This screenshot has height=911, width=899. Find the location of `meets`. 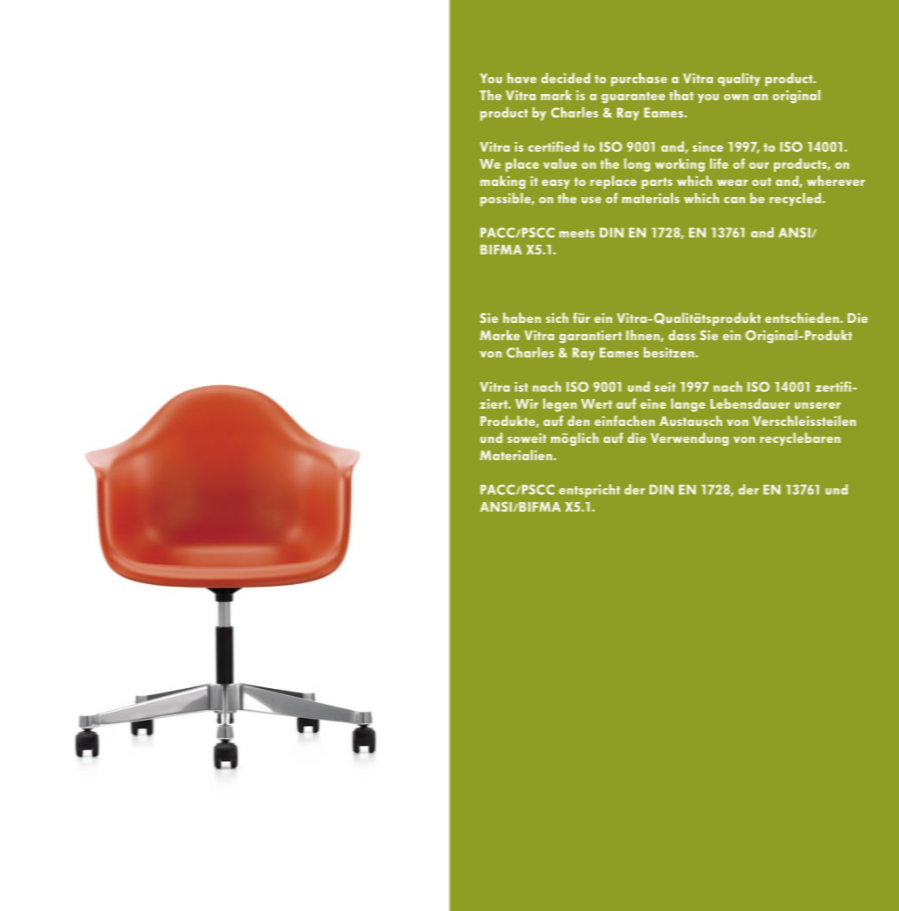

meets is located at coordinates (577, 233).
